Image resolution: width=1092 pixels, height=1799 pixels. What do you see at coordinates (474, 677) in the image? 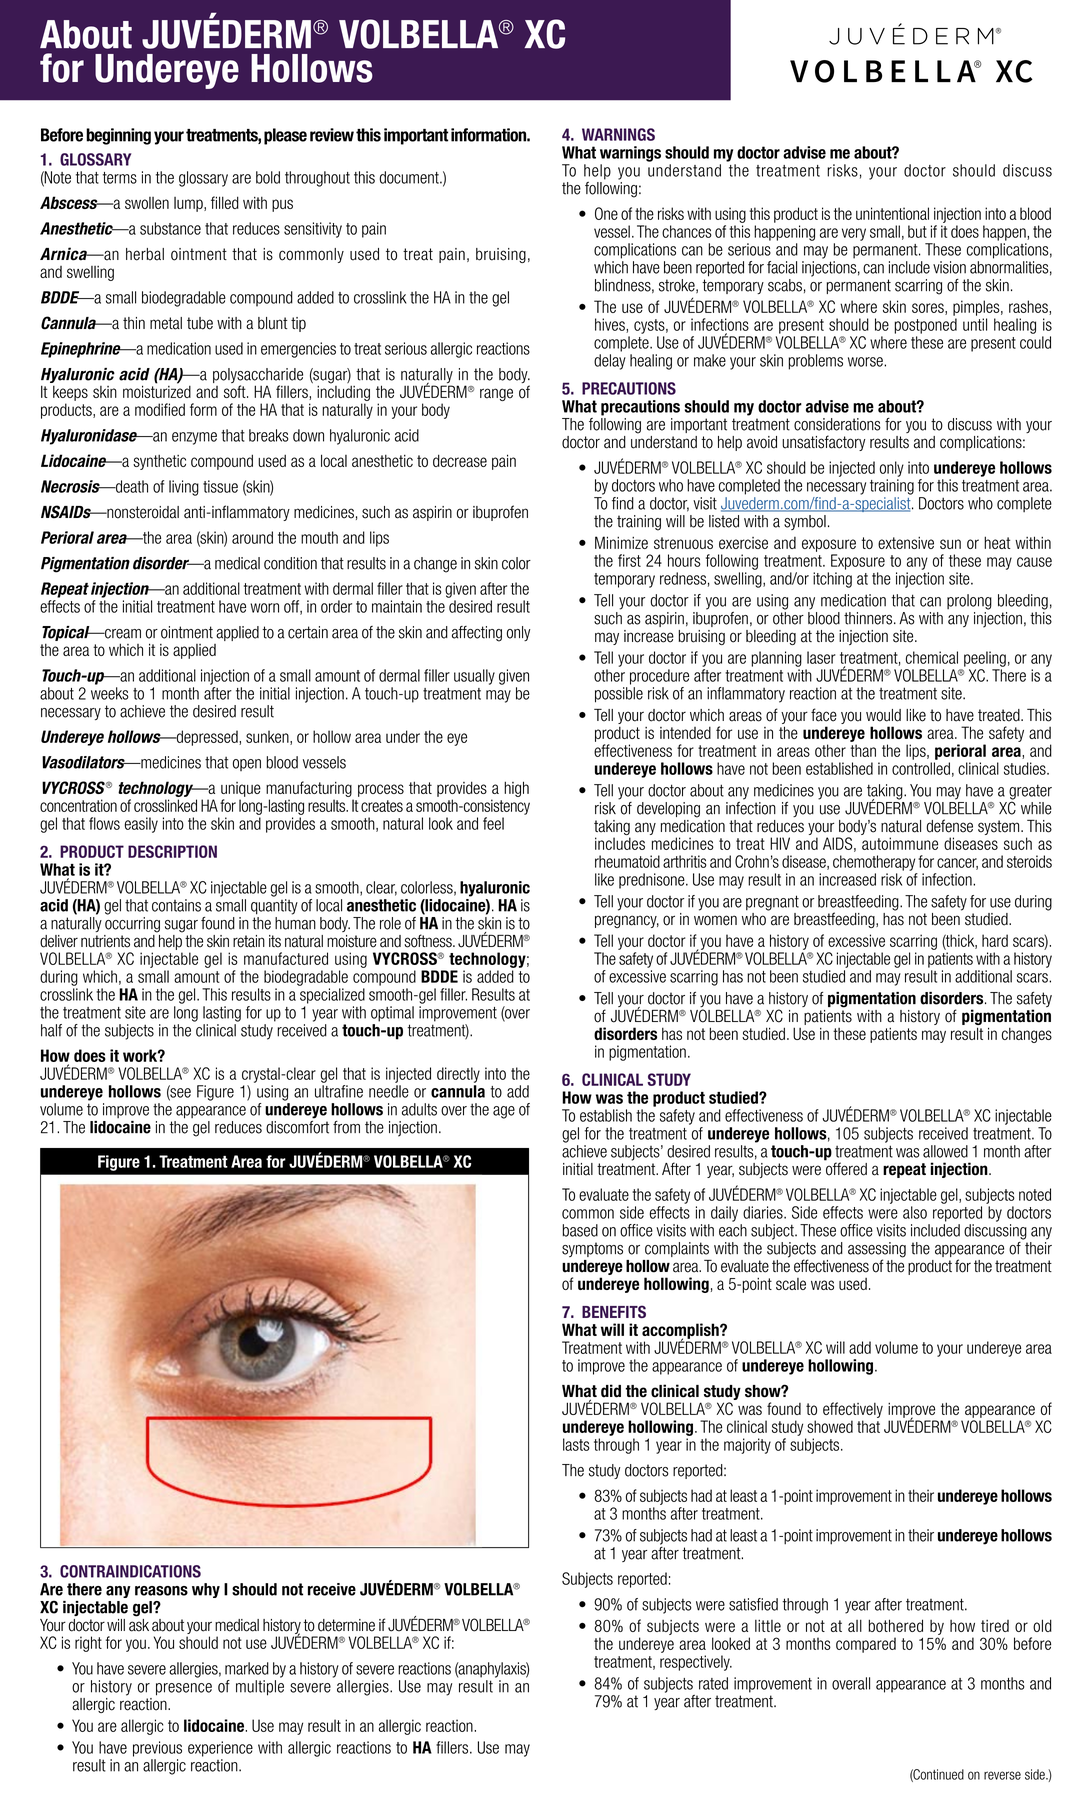
I see `usually` at bounding box center [474, 677].
